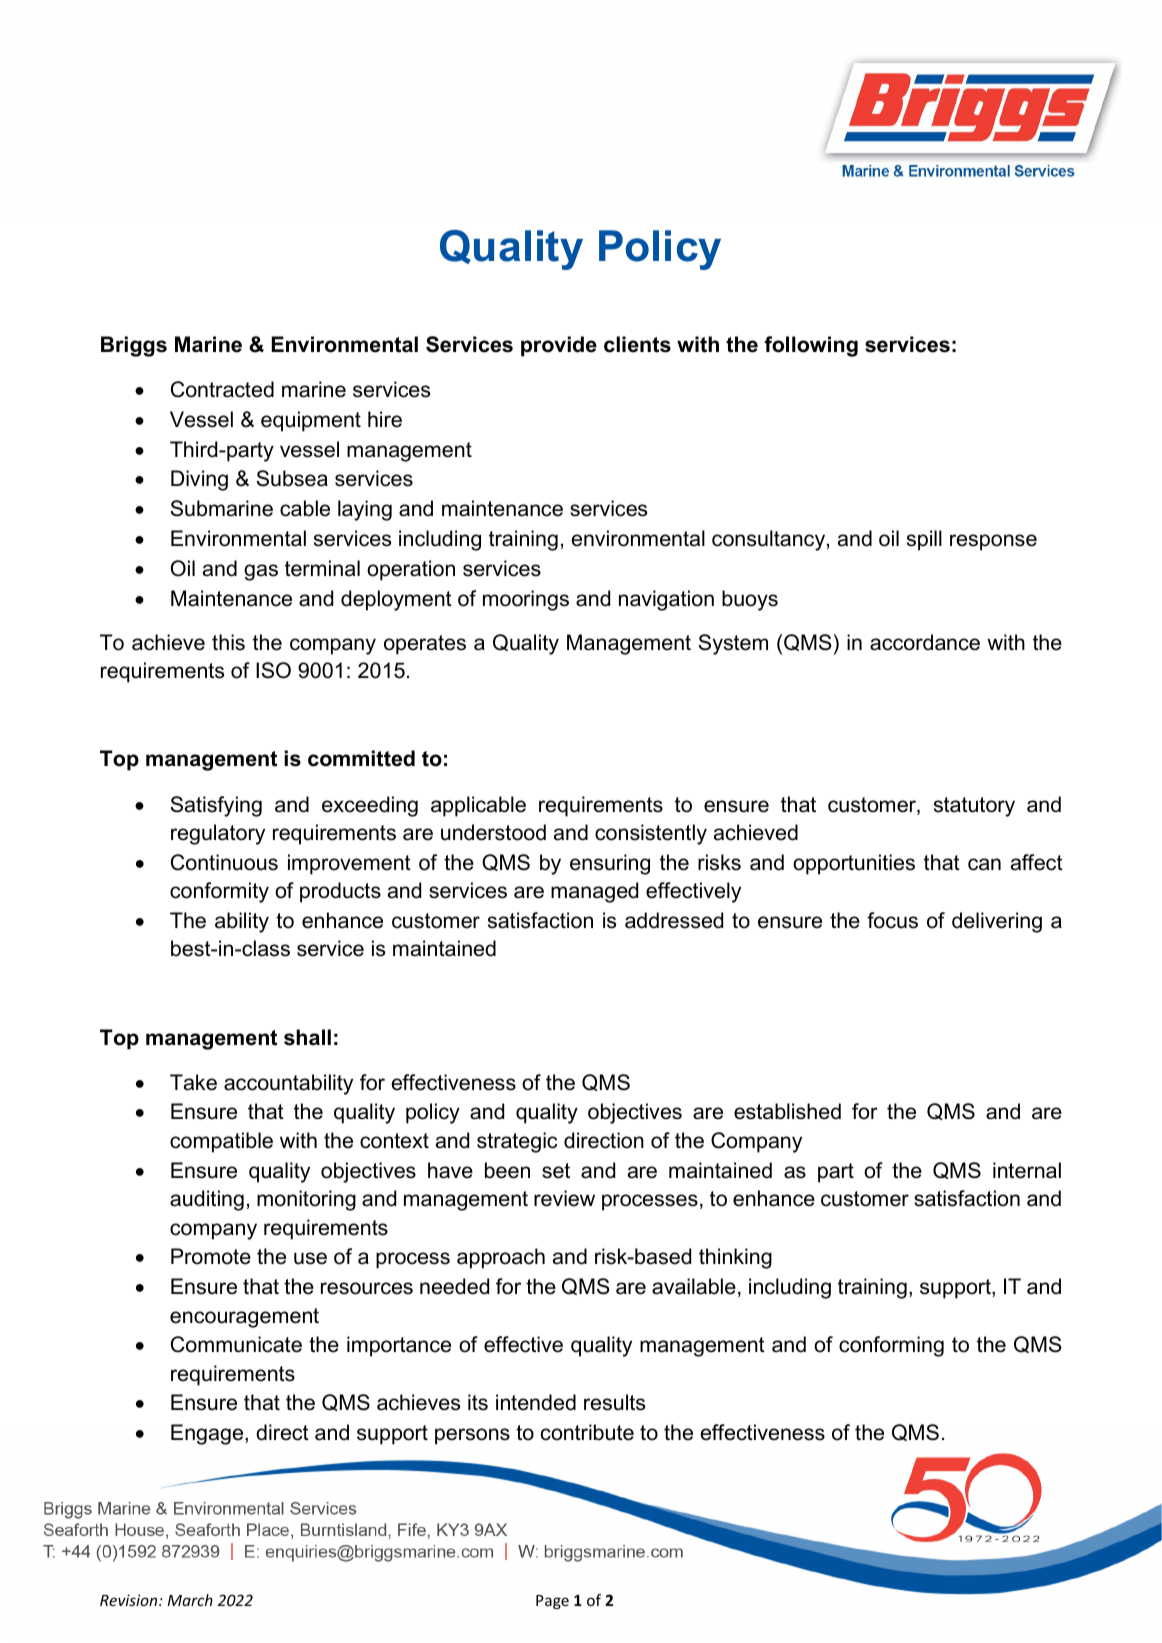 This document has width=1162, height=1643. What do you see at coordinates (190, 1600) in the document?
I see `March` at bounding box center [190, 1600].
